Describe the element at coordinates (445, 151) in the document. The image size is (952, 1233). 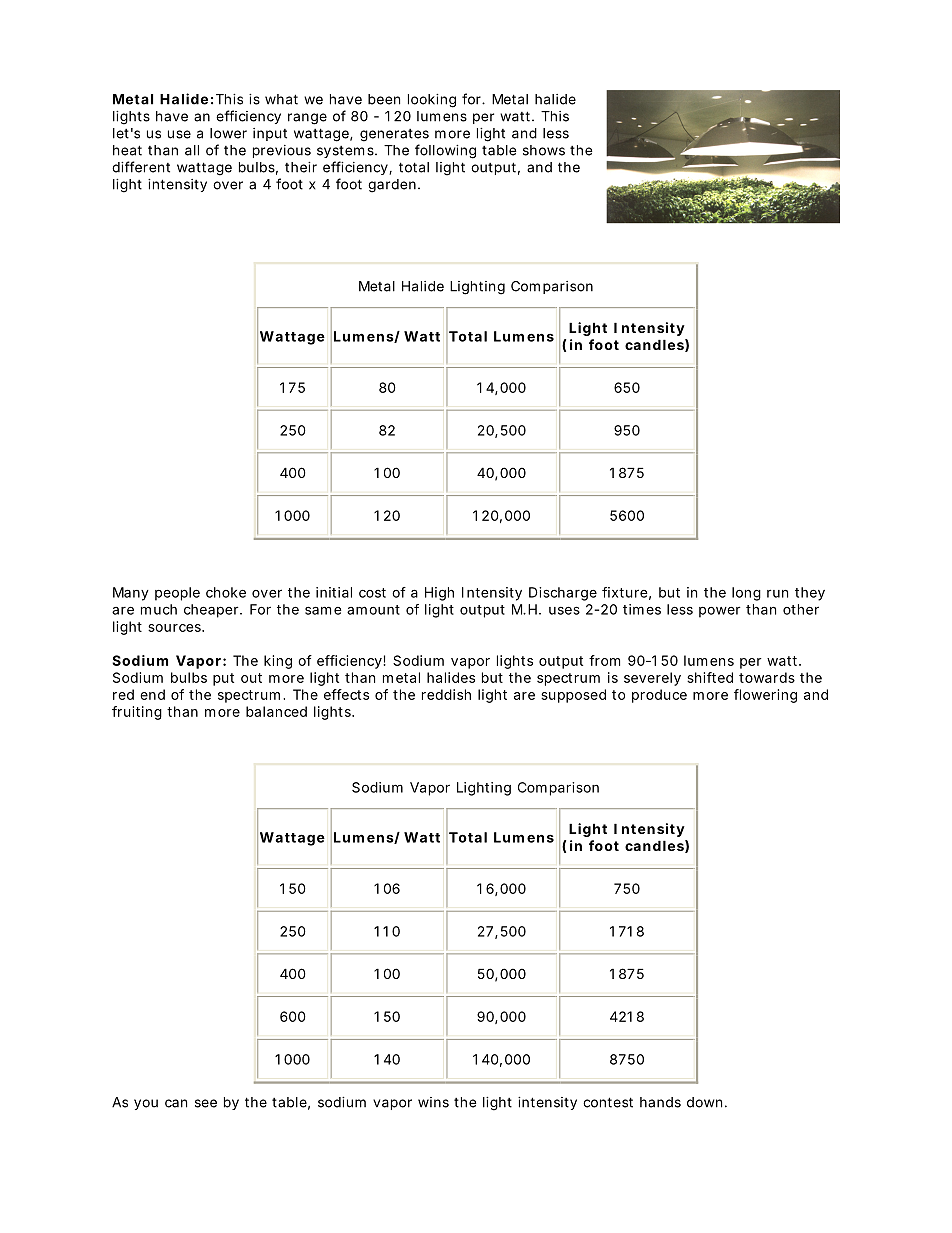
I see `following` at that location.
